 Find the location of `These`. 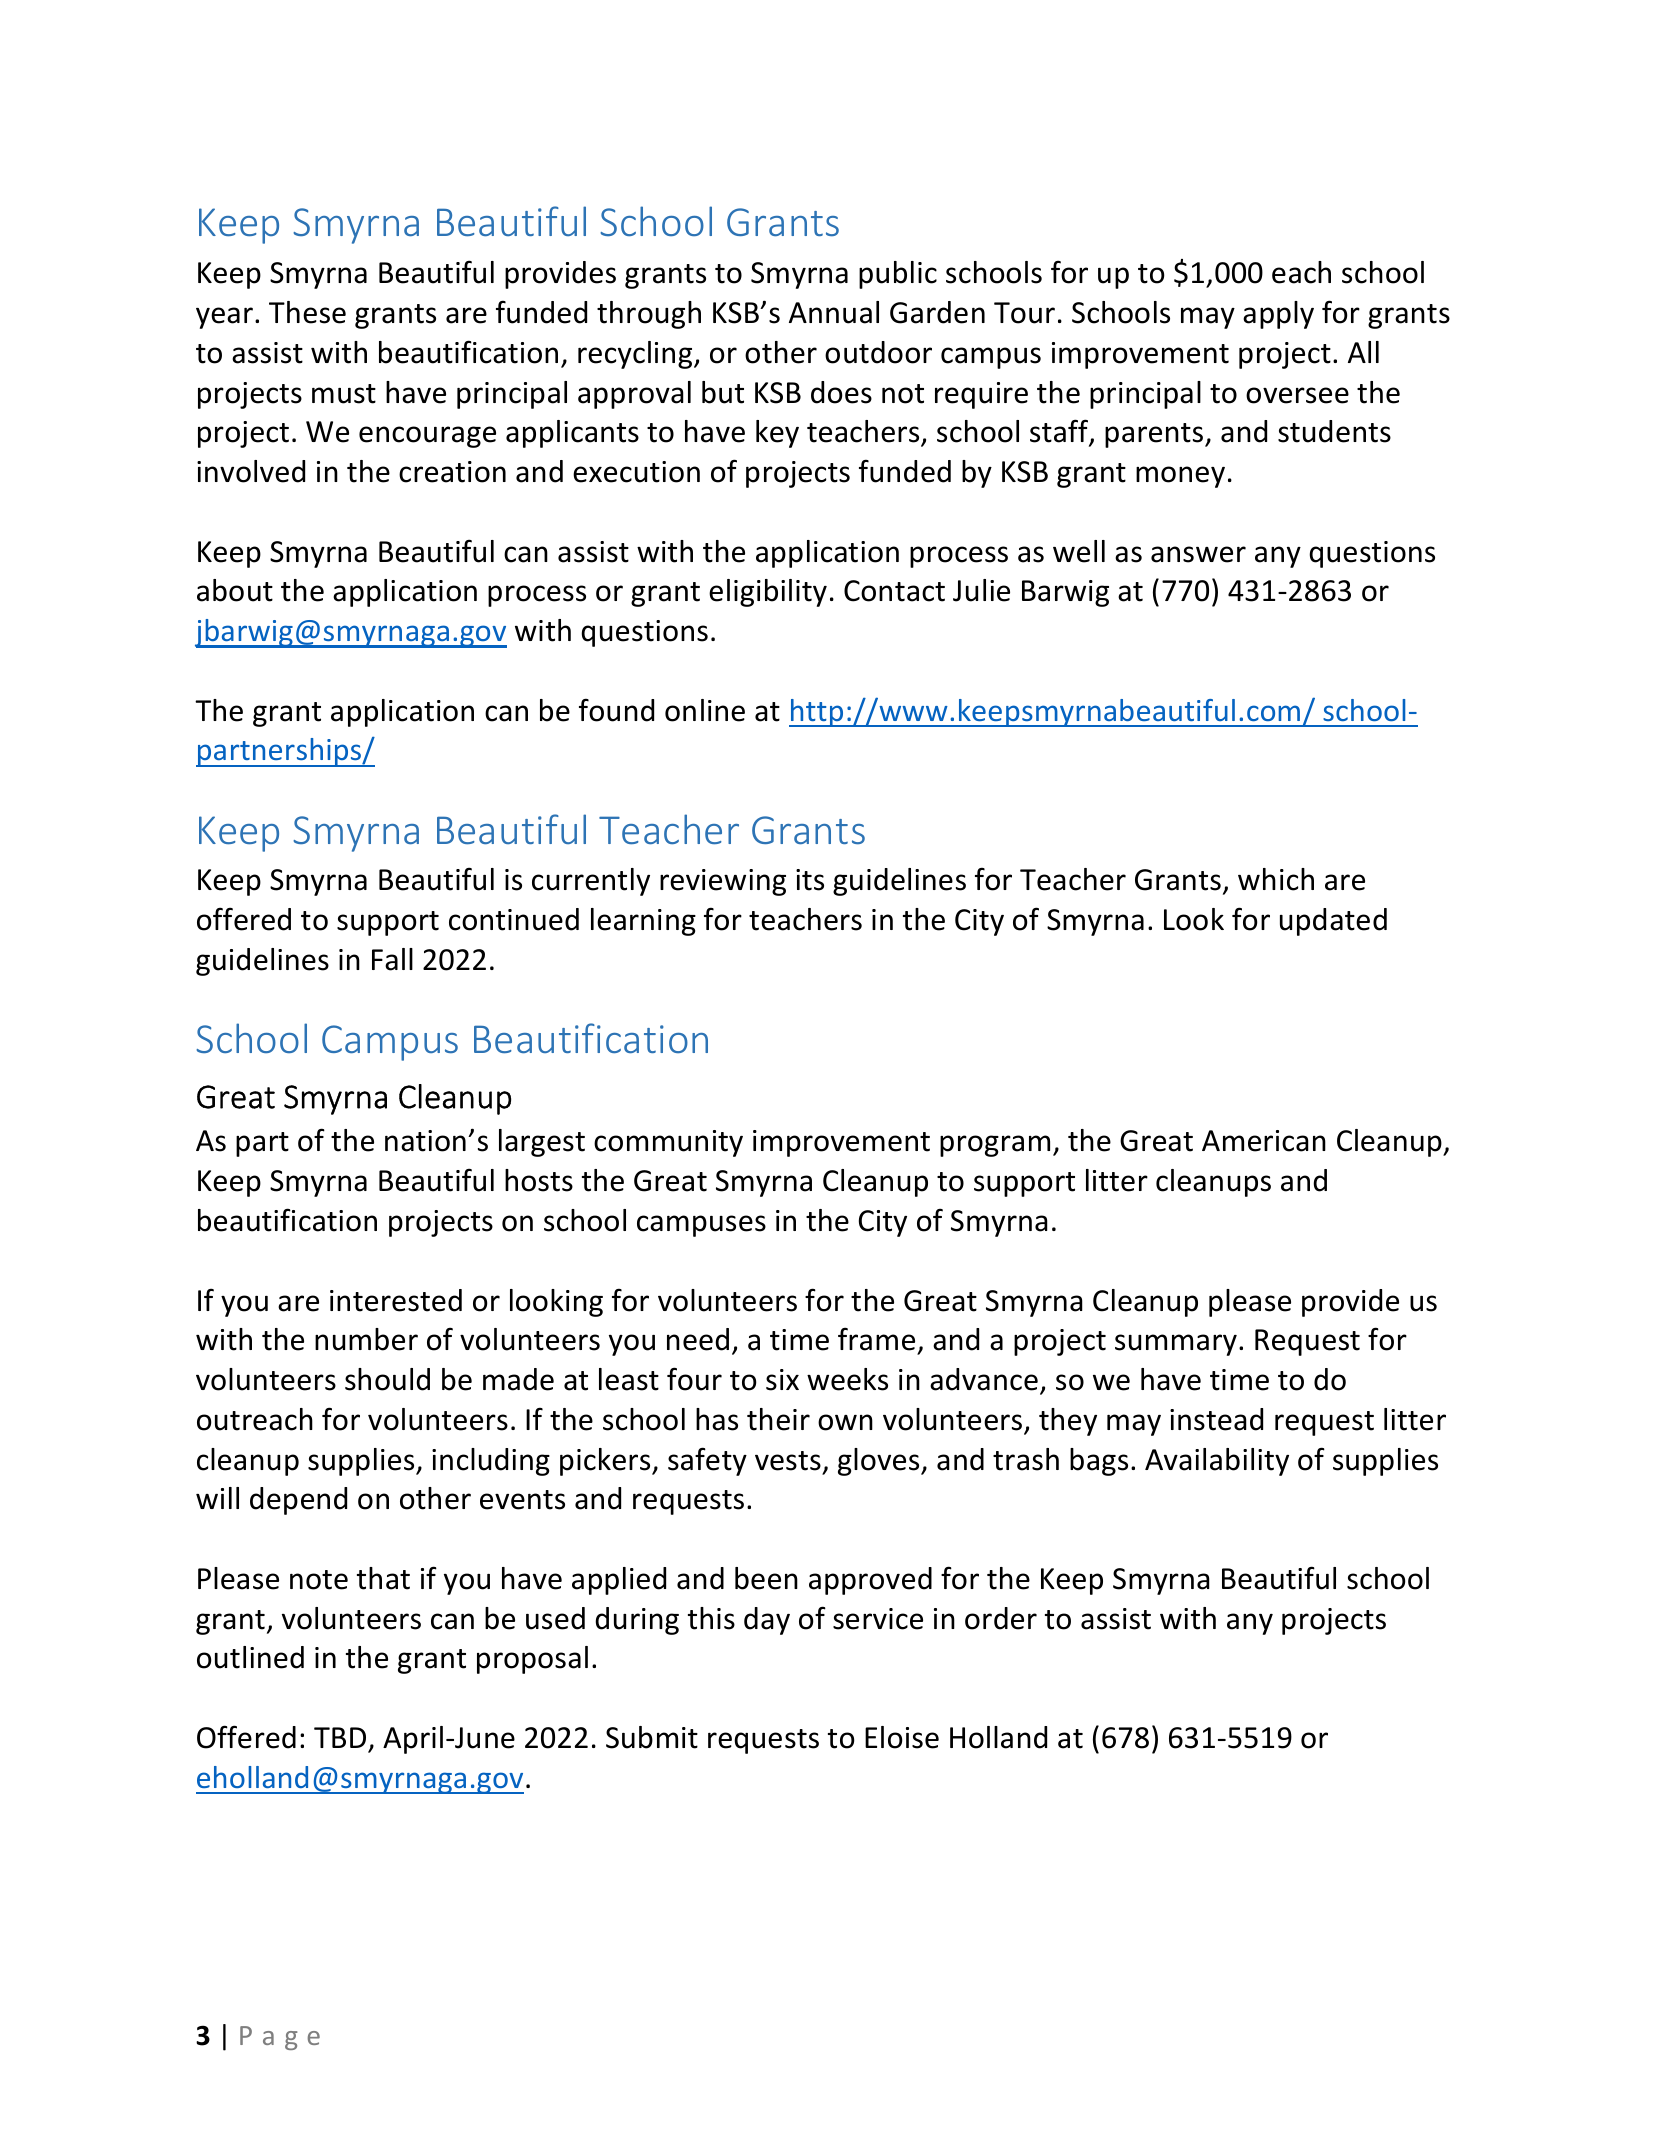

These is located at coordinates (307, 312).
